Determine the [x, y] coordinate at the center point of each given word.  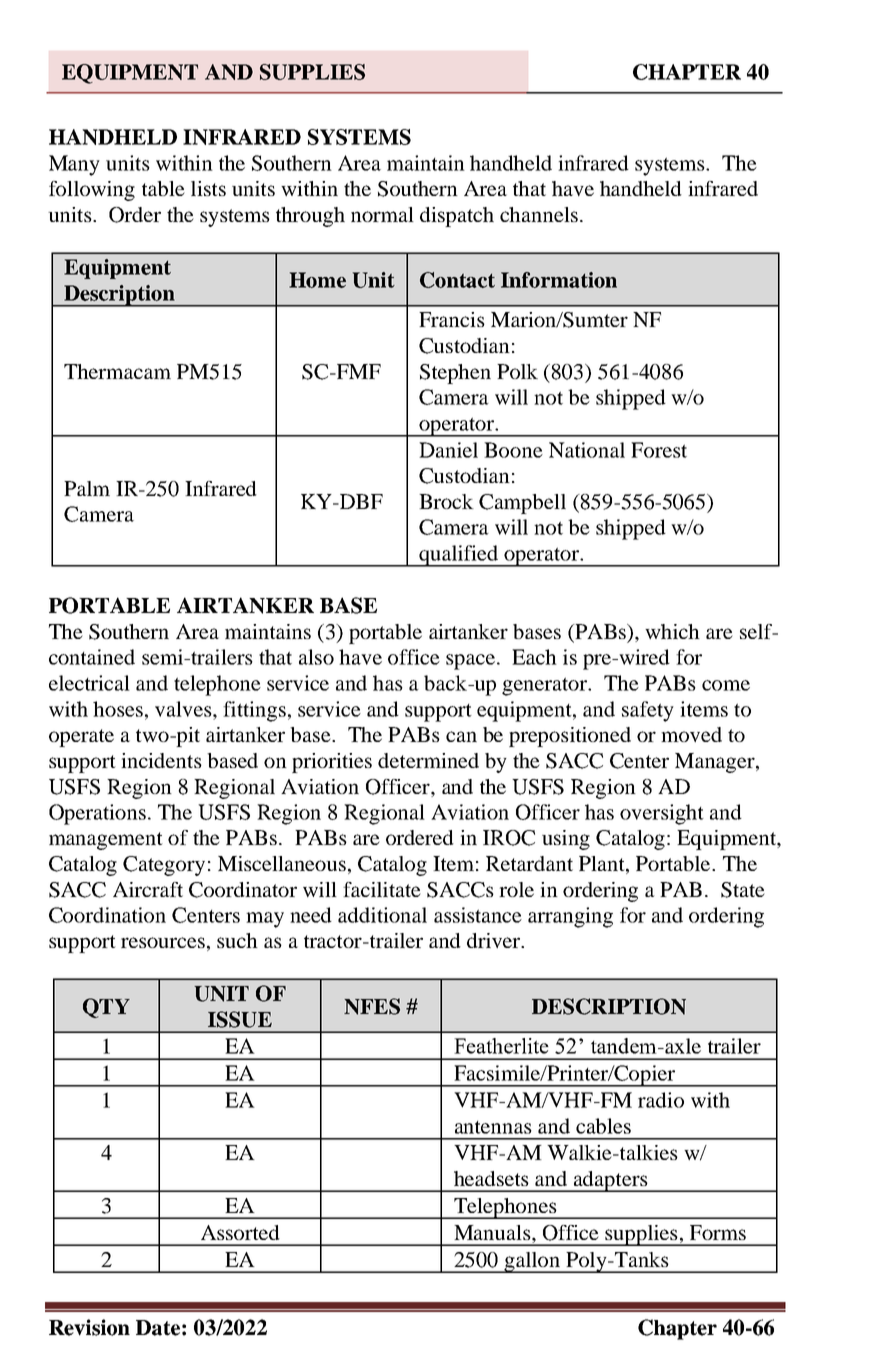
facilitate [382, 889]
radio [661, 1100]
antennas [493, 1127]
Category [164, 866]
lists [208, 188]
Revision [89, 1327]
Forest [659, 450]
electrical [89, 683]
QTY [106, 1008]
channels [539, 214]
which [672, 631]
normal [382, 214]
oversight [662, 814]
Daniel [448, 450]
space [470, 662]
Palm [87, 488]
